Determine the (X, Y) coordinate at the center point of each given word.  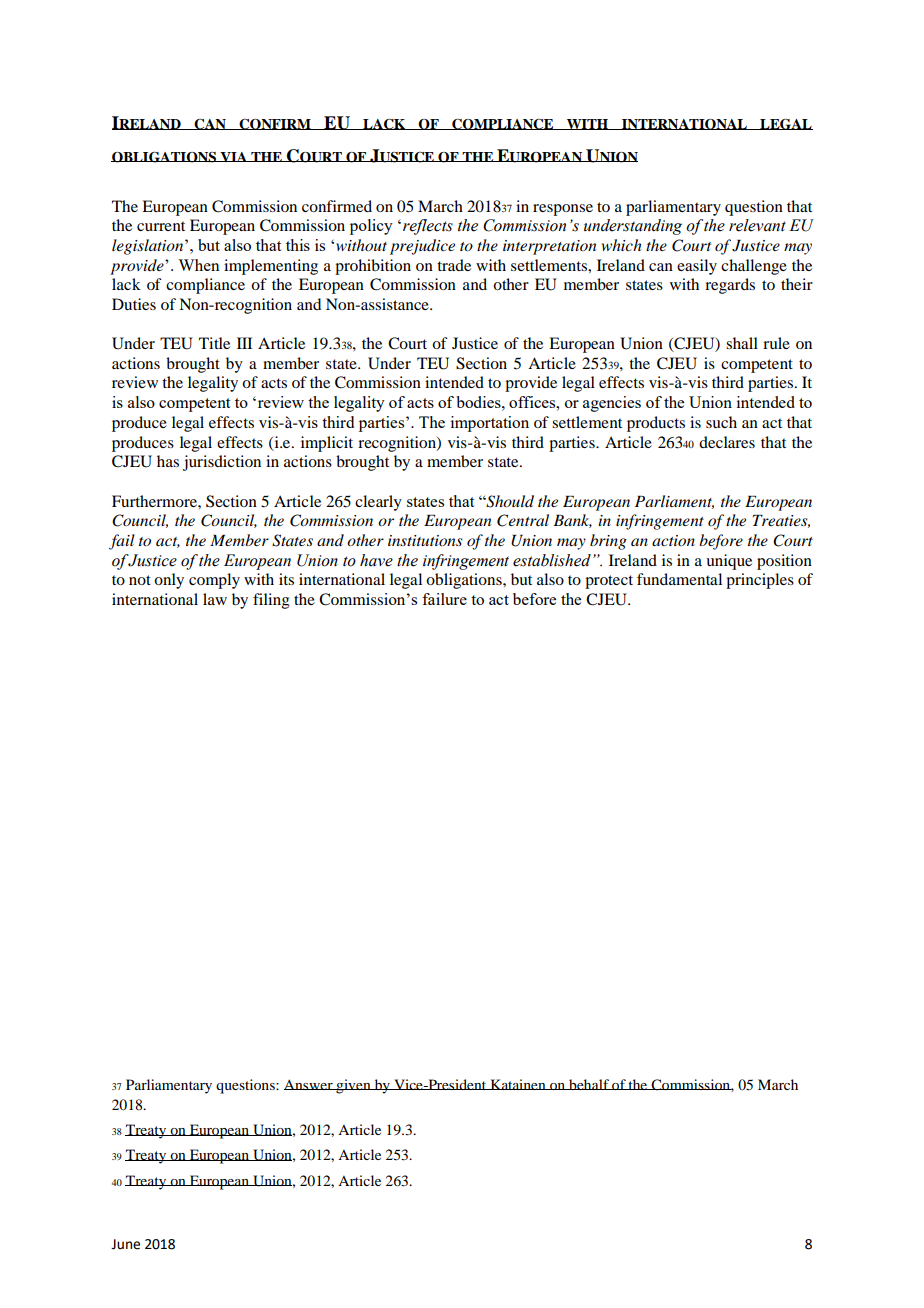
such (721, 422)
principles (760, 581)
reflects (428, 227)
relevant (757, 225)
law (215, 599)
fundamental (679, 579)
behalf (589, 1084)
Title (214, 343)
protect (609, 582)
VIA (234, 157)
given (353, 1086)
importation (490, 424)
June (125, 1244)
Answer (309, 1084)
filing (271, 601)
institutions (425, 540)
